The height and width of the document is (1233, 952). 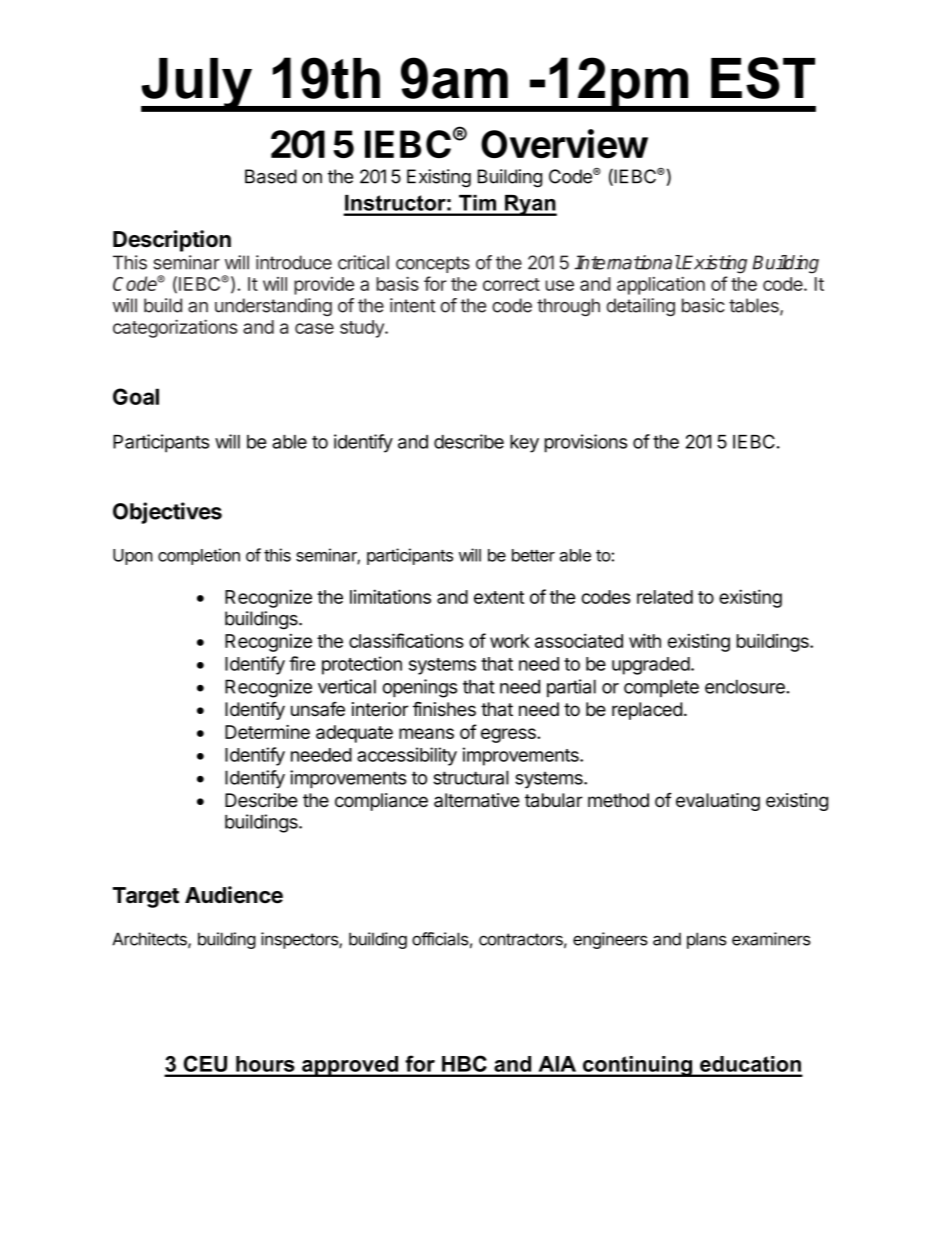 I want to click on replaced, so click(x=647, y=711).
